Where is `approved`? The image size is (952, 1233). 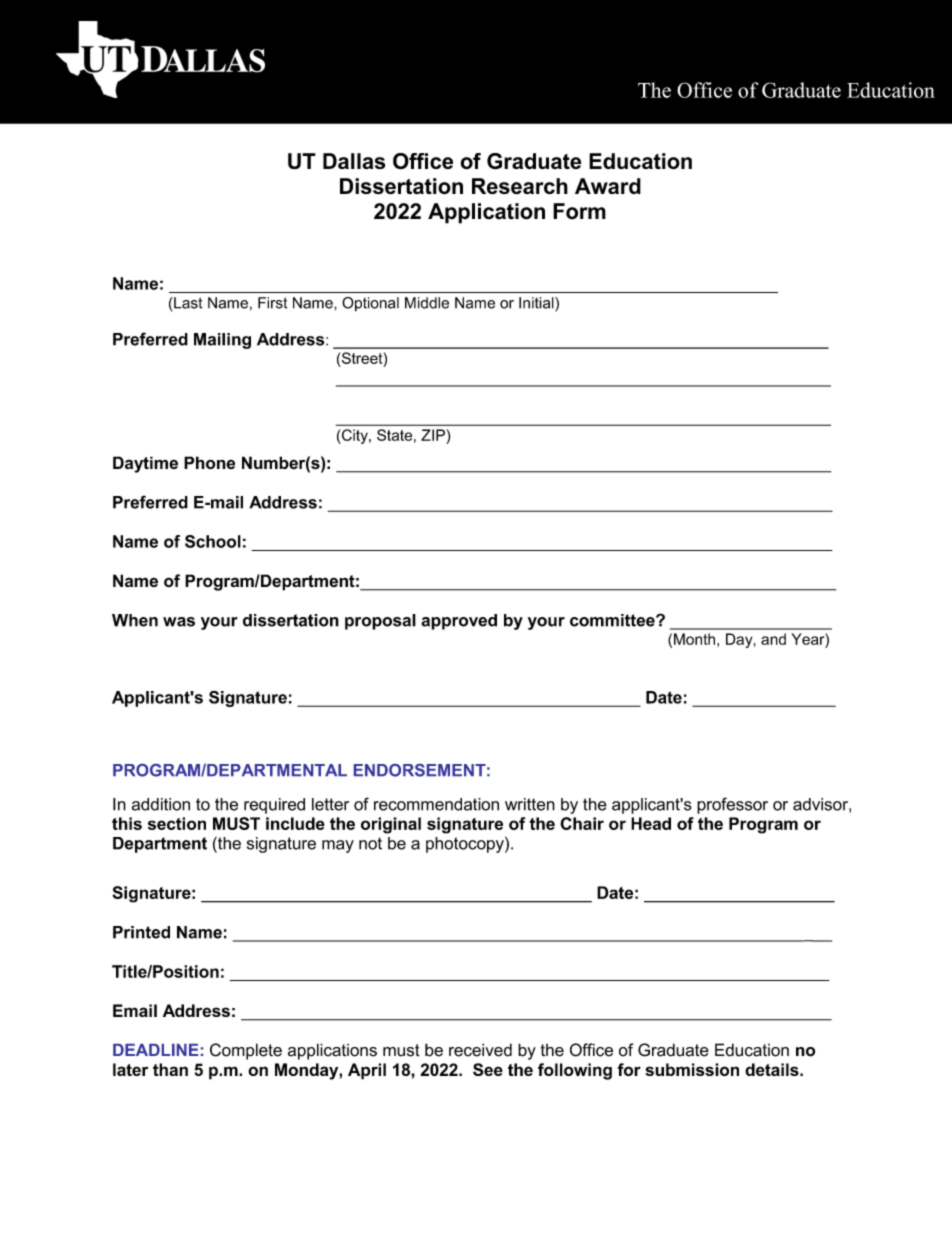 approved is located at coordinates (459, 622).
